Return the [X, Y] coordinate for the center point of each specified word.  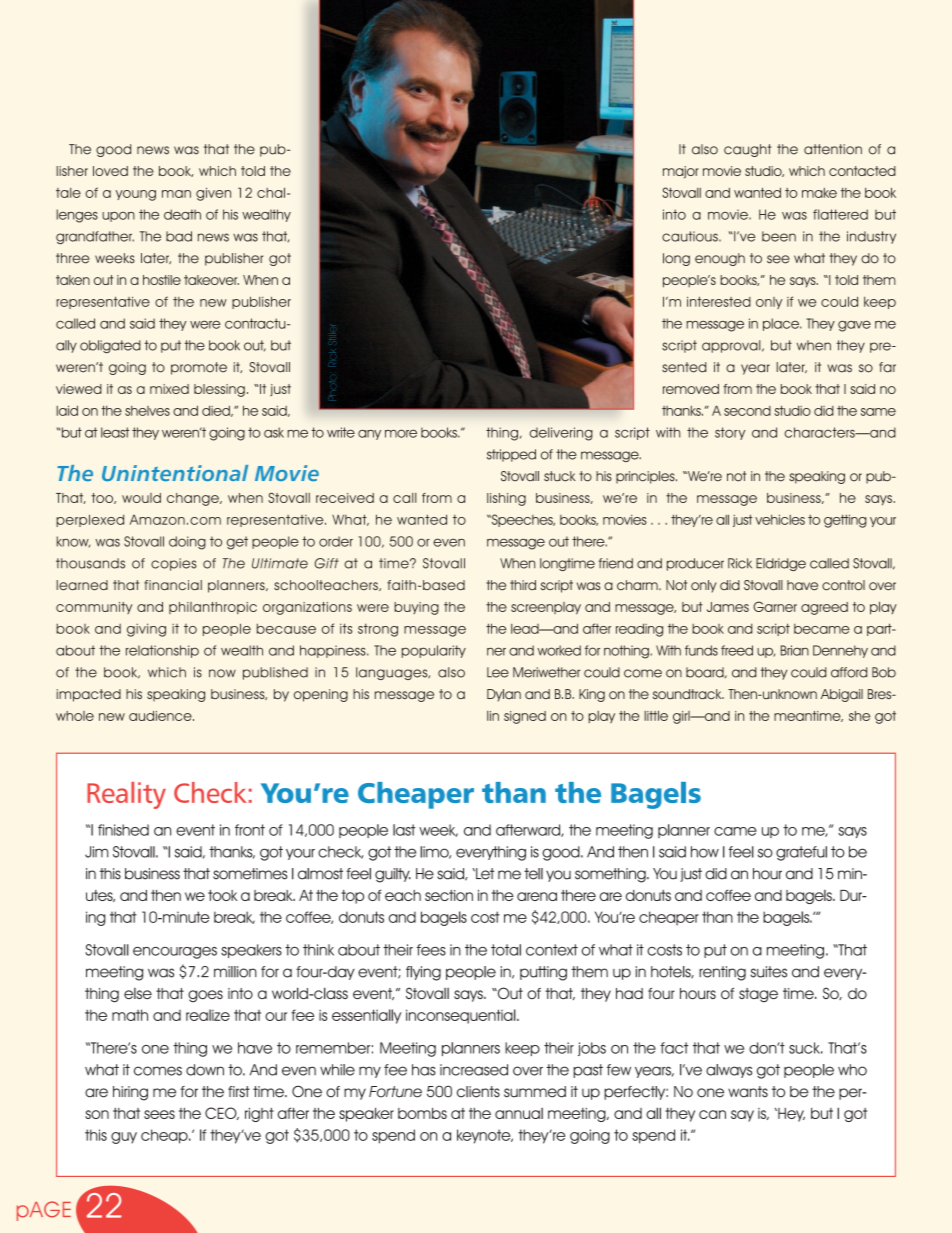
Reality [126, 795]
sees [159, 1114]
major [681, 172]
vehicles [780, 519]
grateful [801, 853]
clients [478, 1092]
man [176, 194]
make [819, 193]
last [404, 830]
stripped [511, 455]
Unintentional [175, 473]
